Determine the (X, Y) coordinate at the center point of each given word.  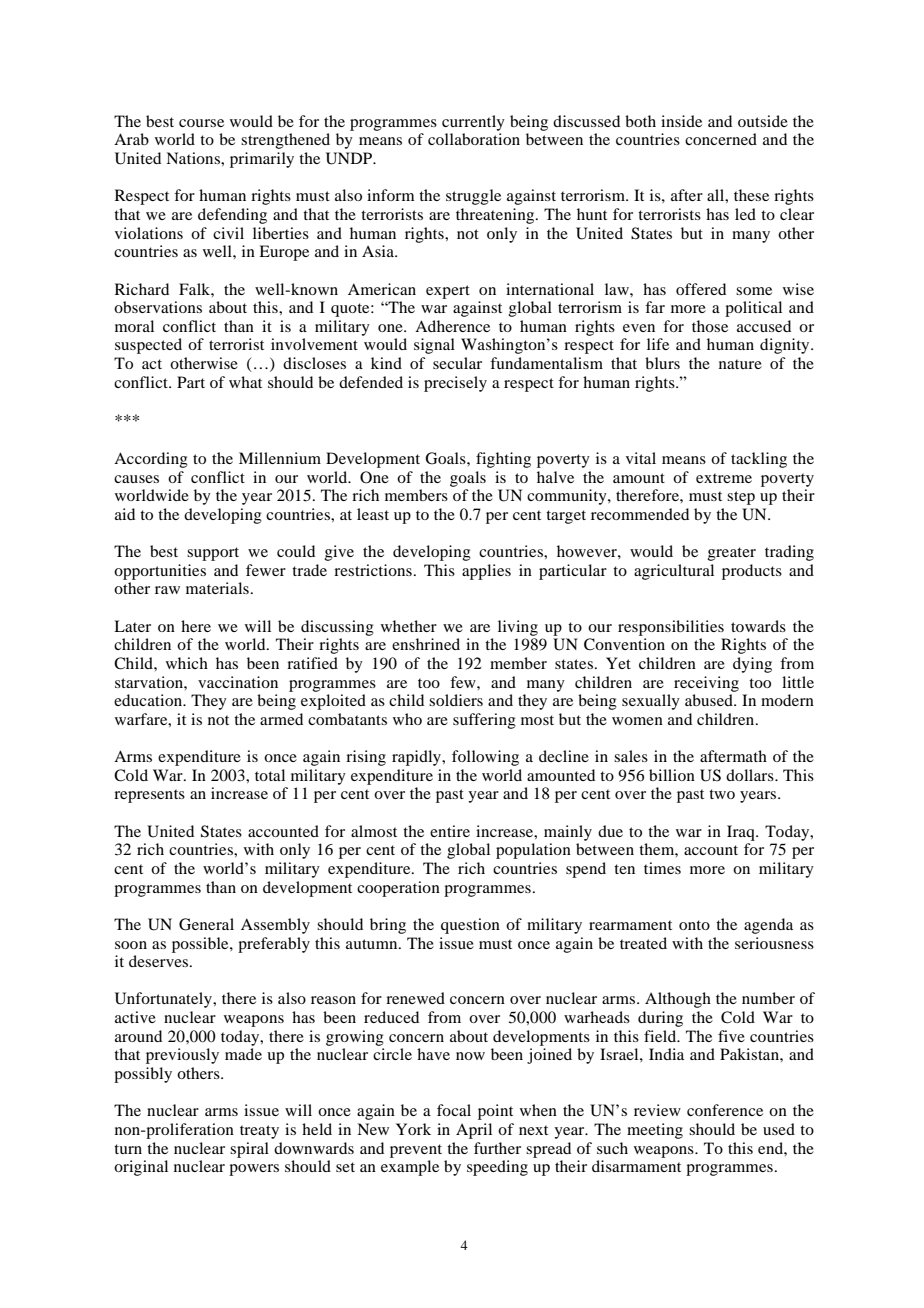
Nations (194, 158)
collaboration (474, 139)
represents (149, 796)
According (151, 460)
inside (681, 121)
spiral (249, 1150)
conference (725, 1110)
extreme (724, 478)
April (474, 1131)
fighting (503, 460)
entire (450, 831)
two (722, 794)
